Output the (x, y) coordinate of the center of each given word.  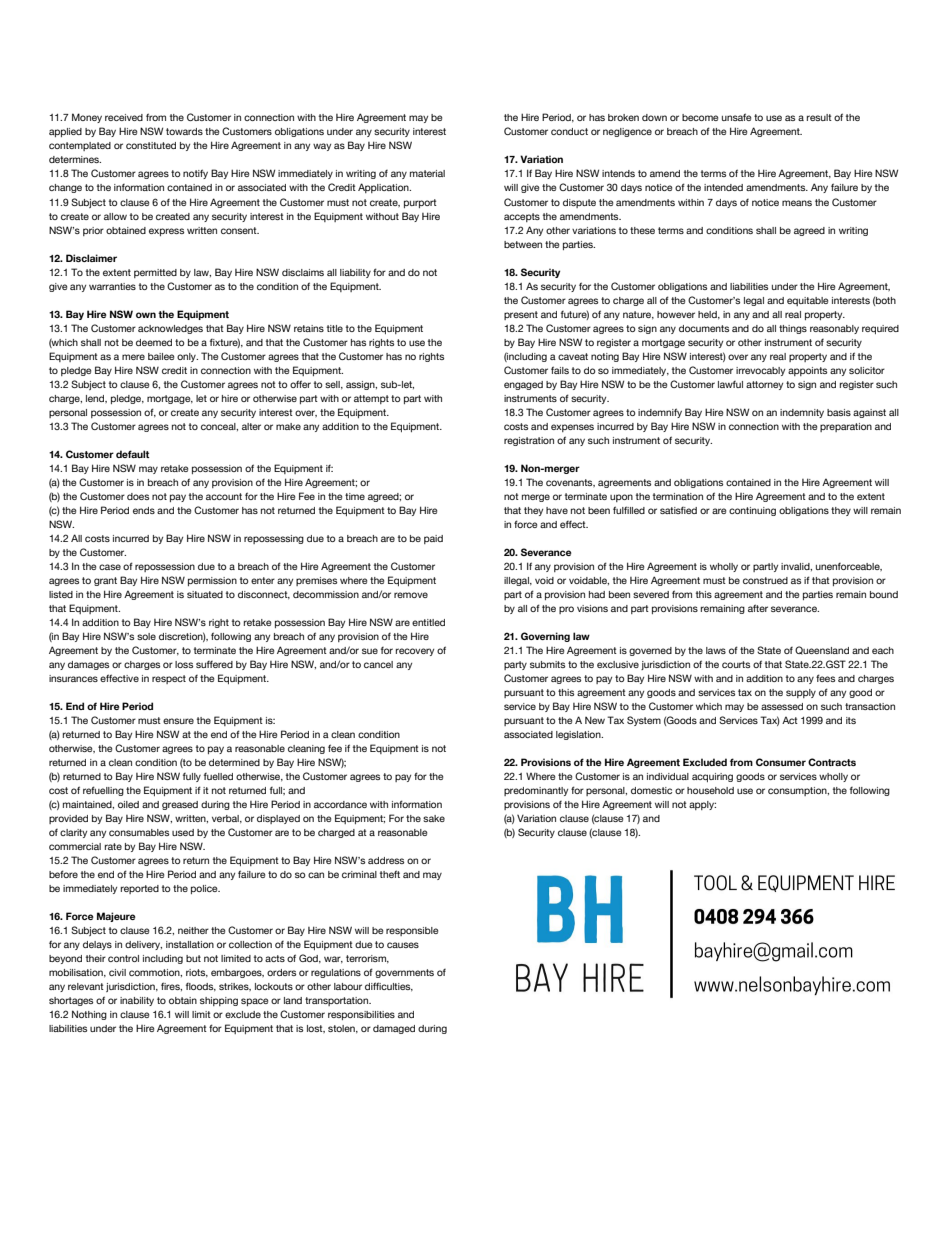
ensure (178, 721)
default (133, 454)
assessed (782, 706)
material (427, 173)
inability (137, 1001)
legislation (579, 735)
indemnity (802, 413)
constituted (151, 145)
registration (529, 441)
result (819, 117)
